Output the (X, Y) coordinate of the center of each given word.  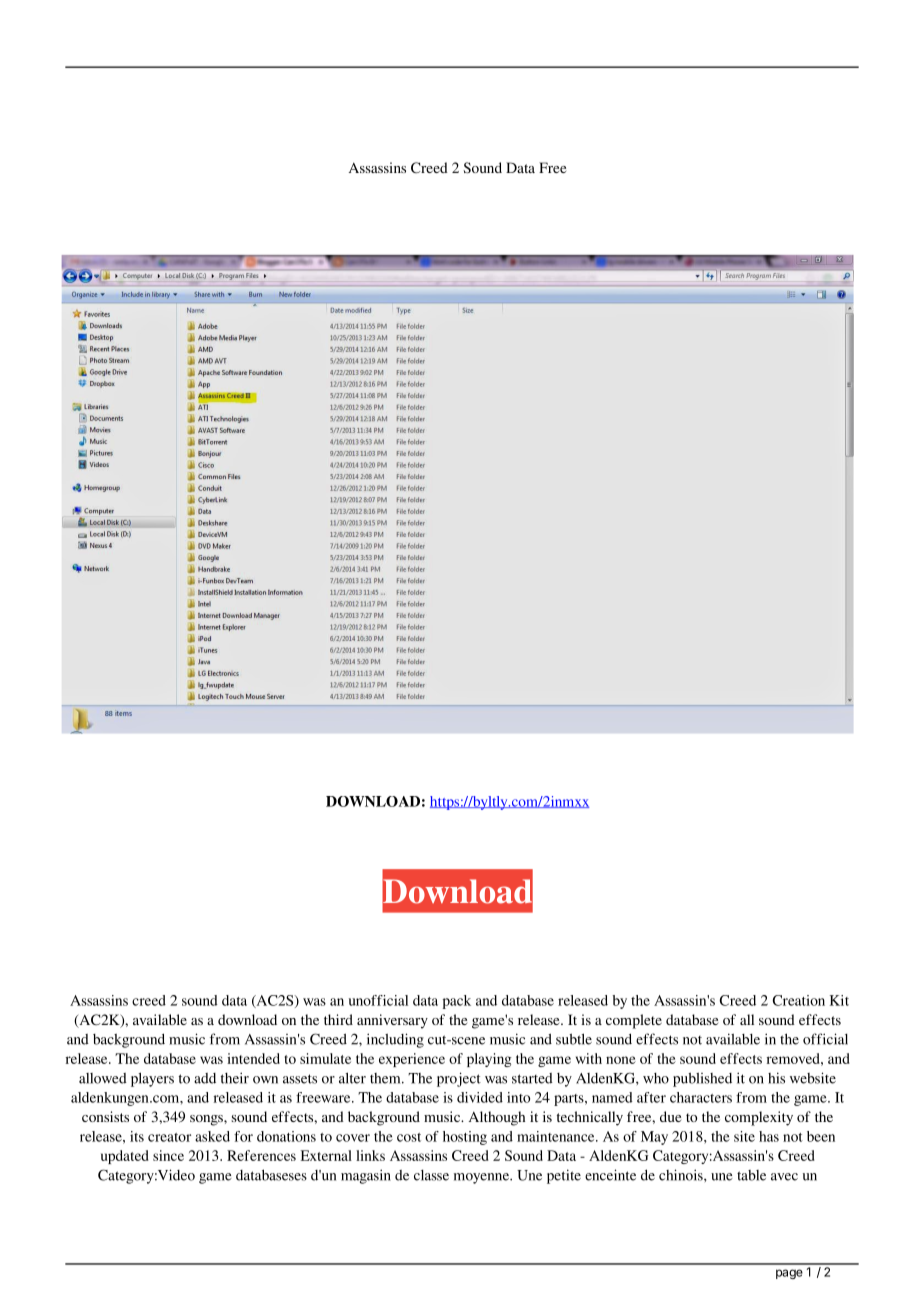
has (769, 1136)
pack (457, 1002)
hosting (465, 1138)
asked (212, 1136)
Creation (799, 1000)
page (789, 1274)
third (338, 1019)
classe (431, 1175)
